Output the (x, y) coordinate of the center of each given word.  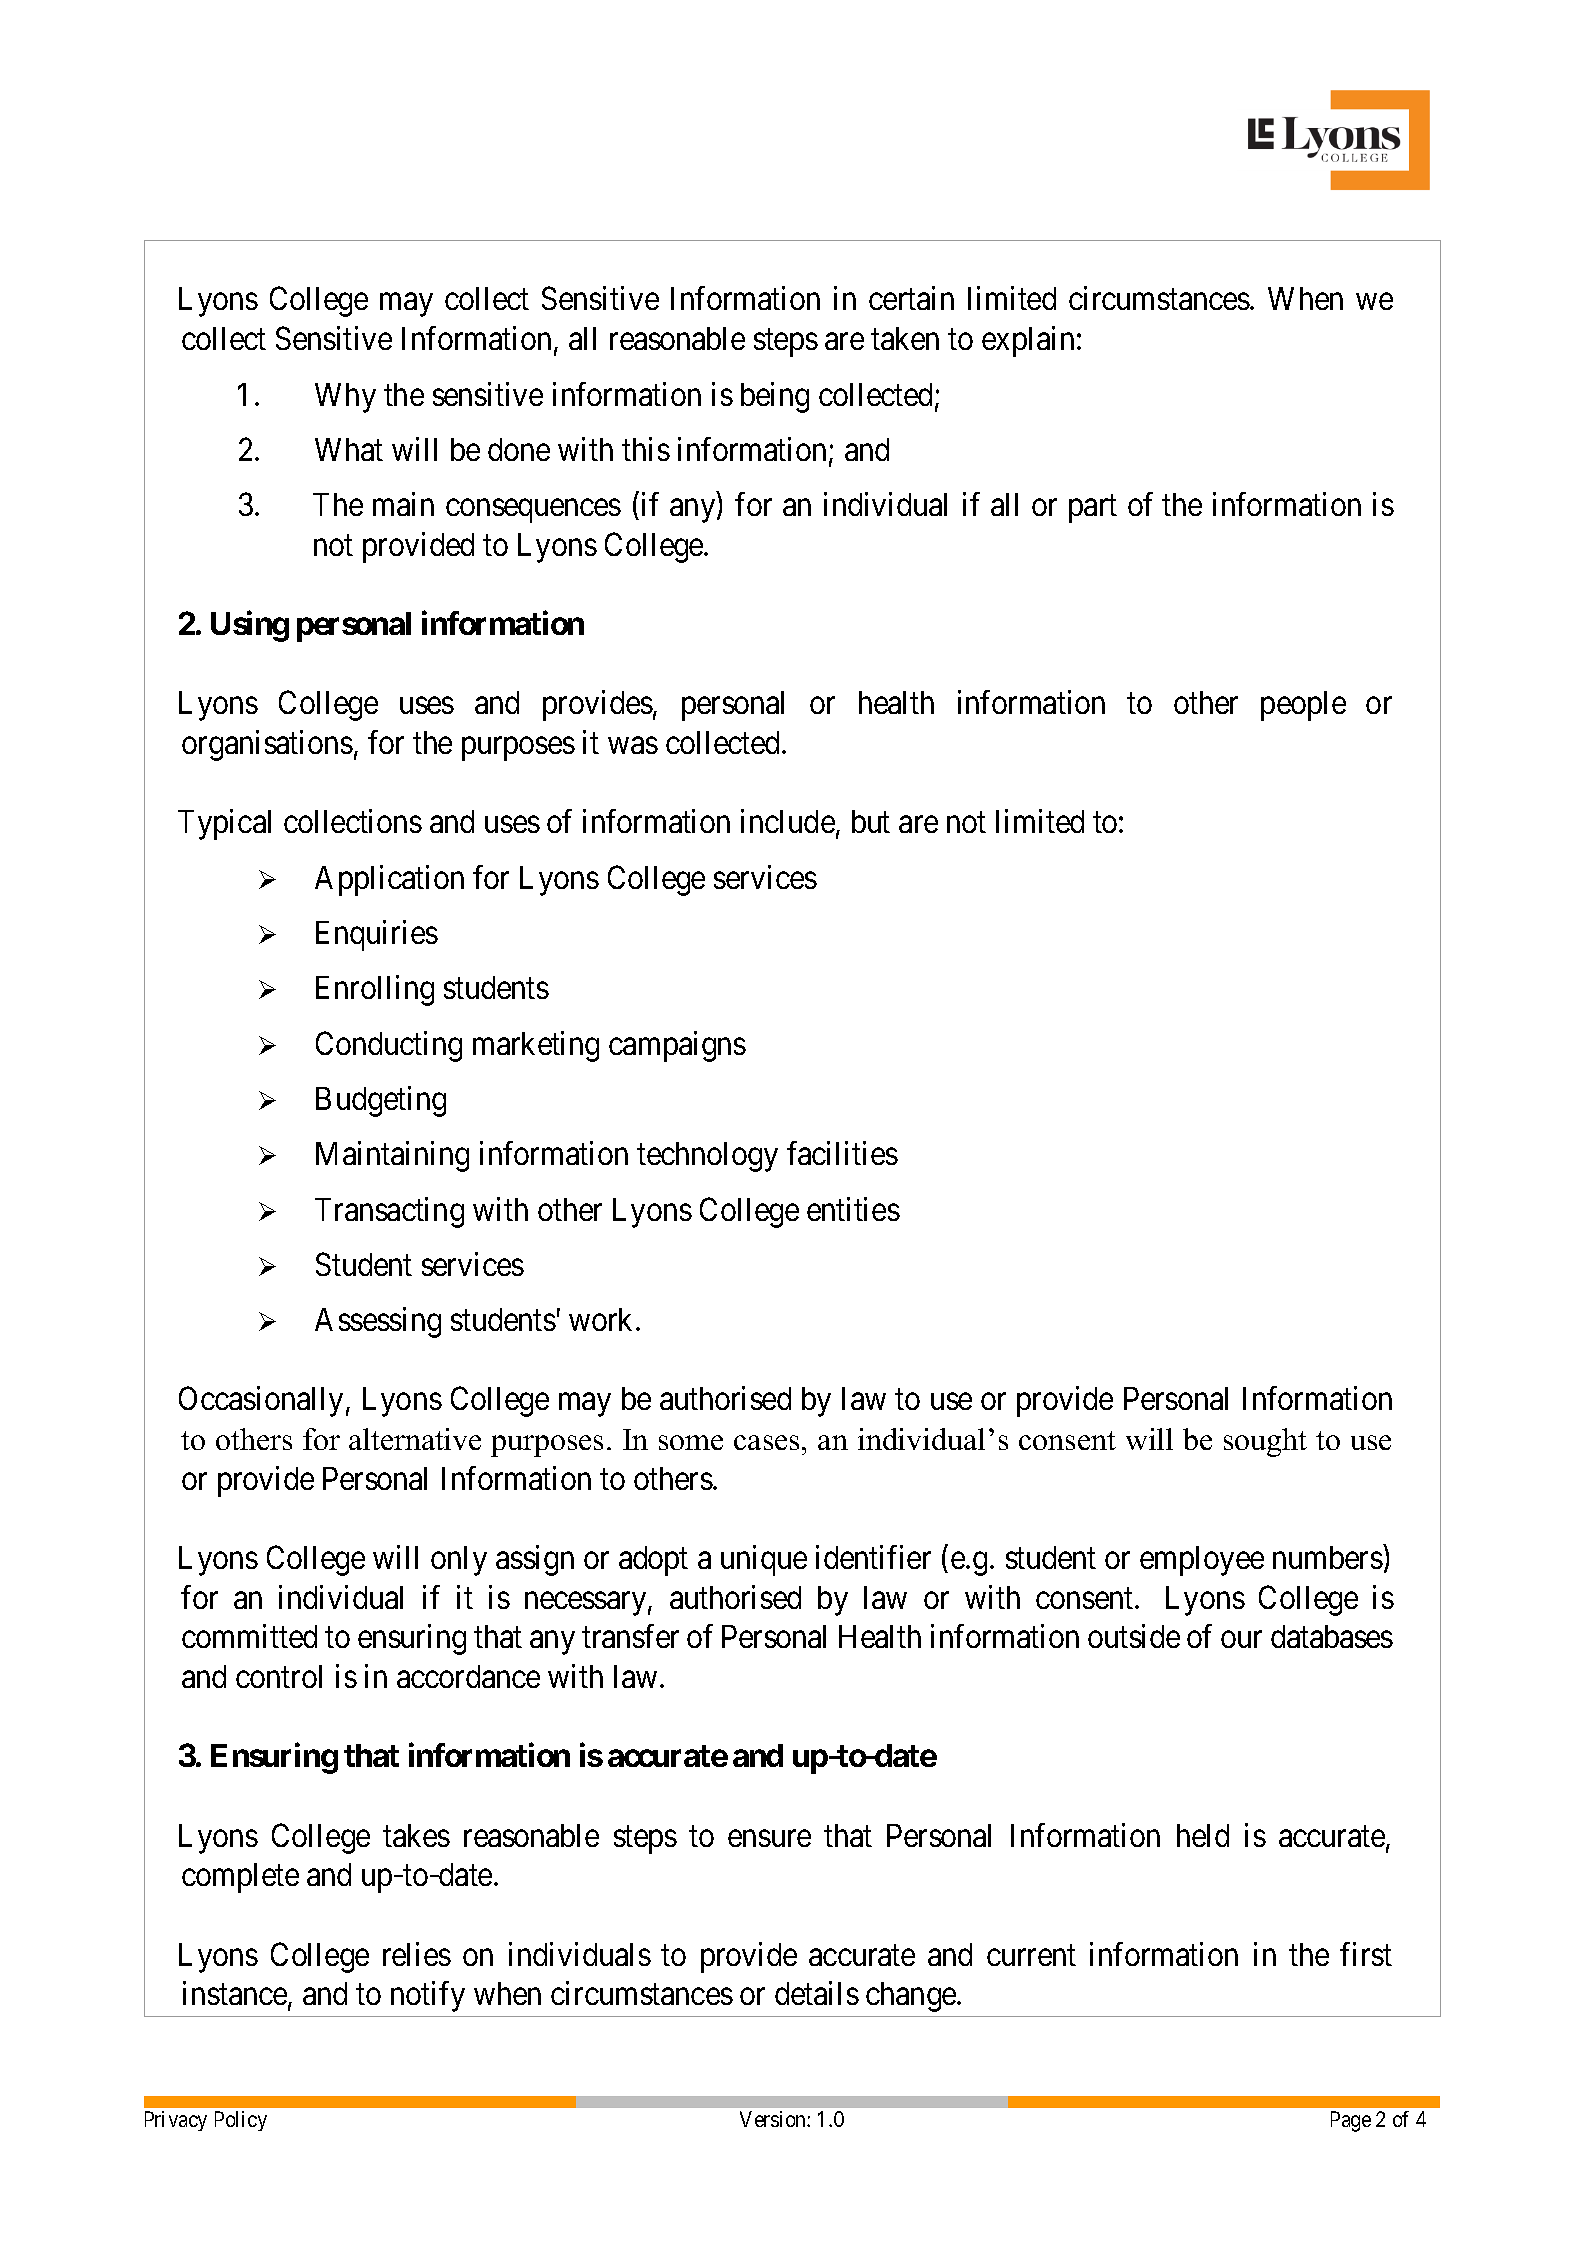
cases (766, 1442)
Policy (241, 2121)
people (1303, 706)
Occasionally (261, 1401)
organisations (267, 745)
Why (345, 398)
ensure (769, 1838)
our (1241, 1640)
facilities (842, 1153)
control (279, 1676)
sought (1265, 1442)
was (633, 745)
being (775, 397)
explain (1030, 341)
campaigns (677, 1046)
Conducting (389, 1046)
